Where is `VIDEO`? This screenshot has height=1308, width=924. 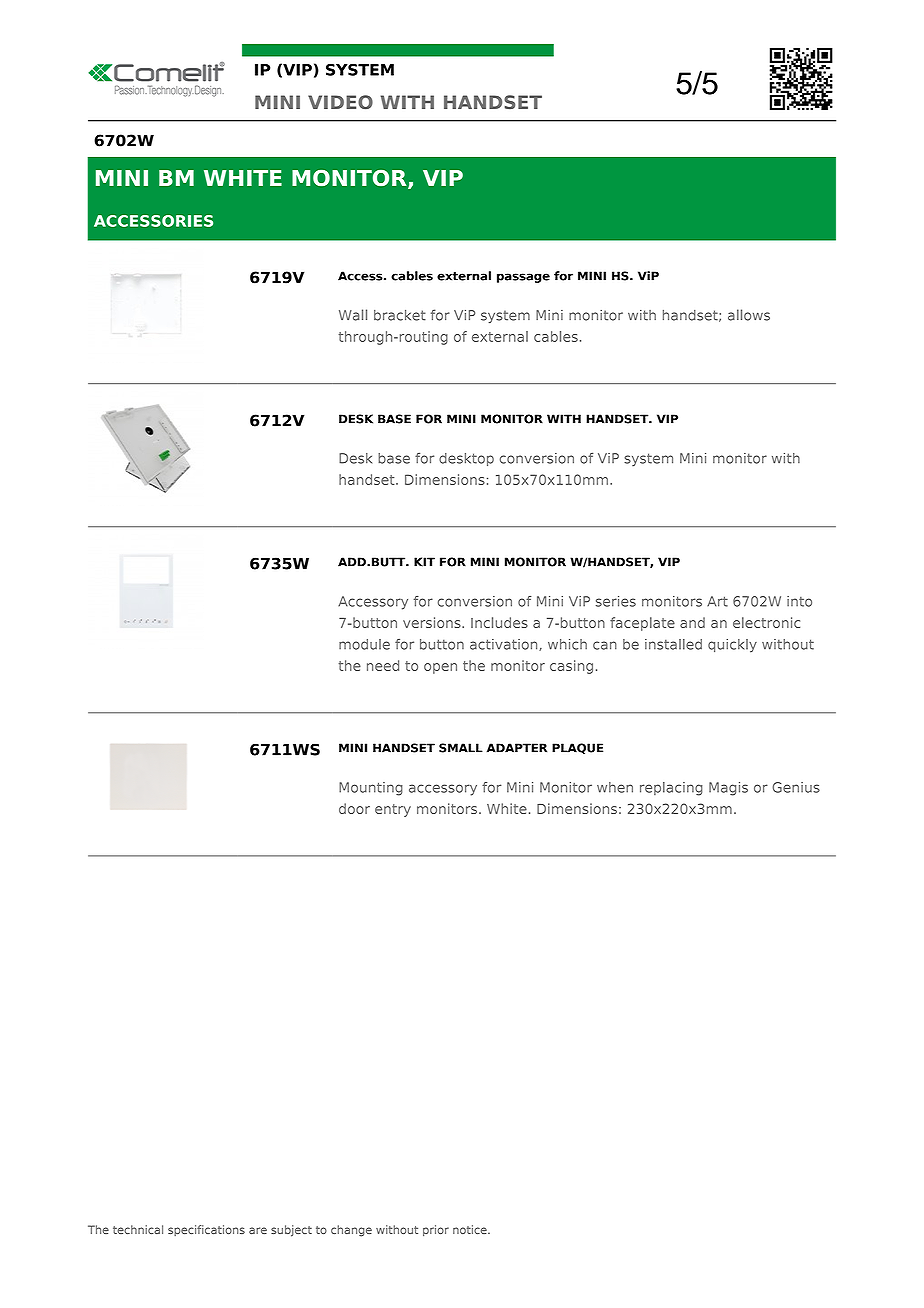 VIDEO is located at coordinates (340, 102).
